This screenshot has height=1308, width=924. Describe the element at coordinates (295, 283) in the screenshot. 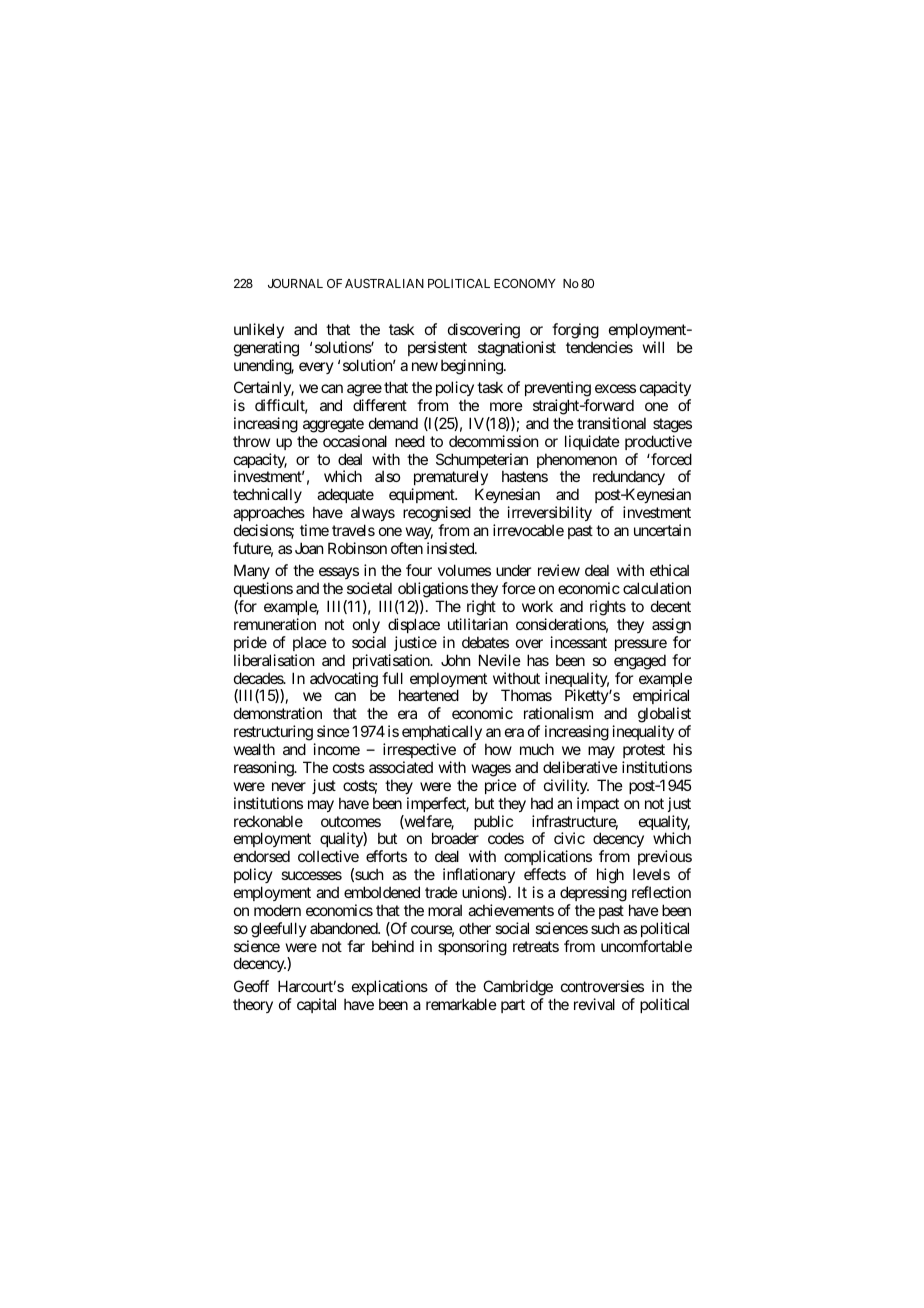

I see `JOURNAL` at that location.
